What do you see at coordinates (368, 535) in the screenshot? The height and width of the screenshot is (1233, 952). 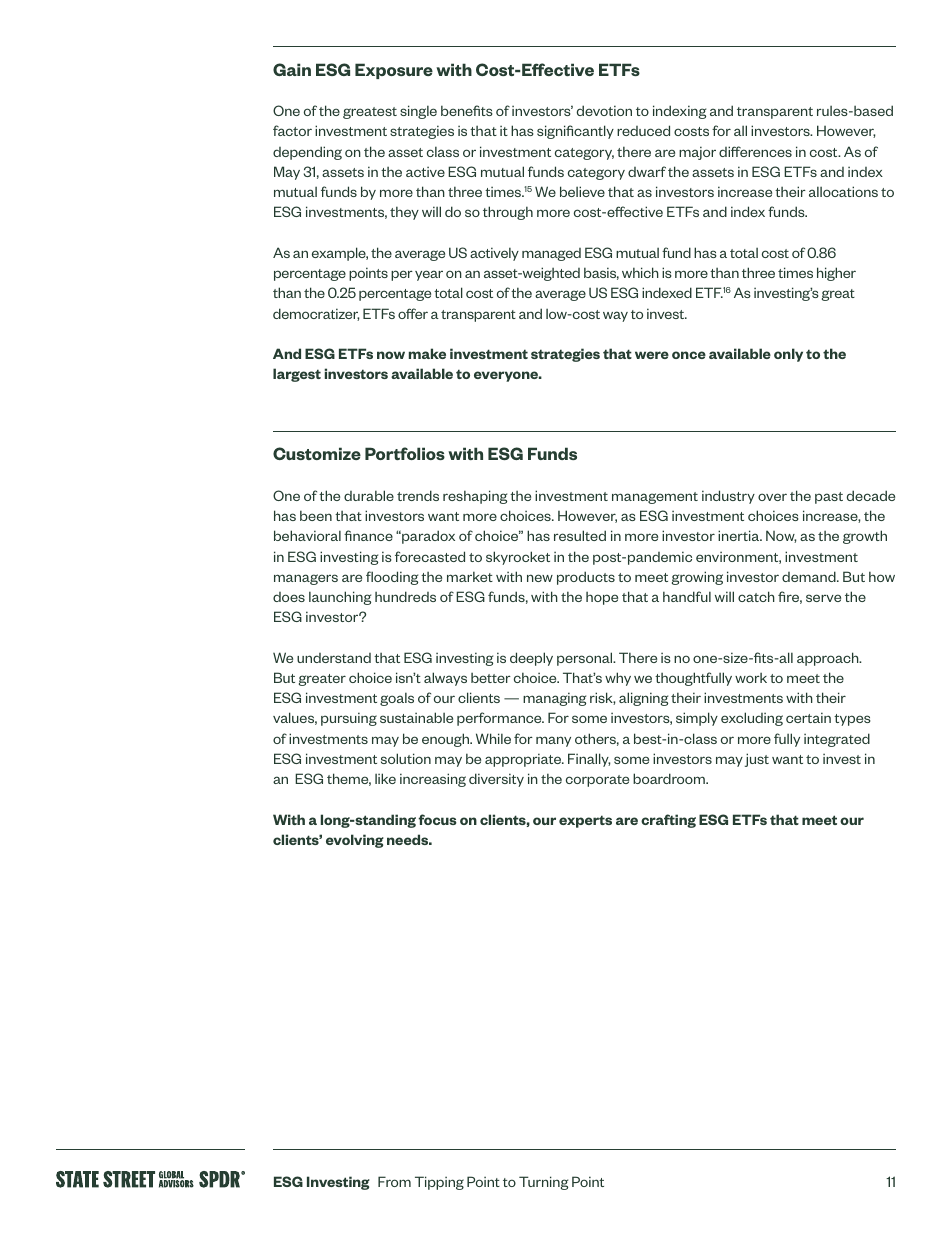 I see `finance` at bounding box center [368, 535].
